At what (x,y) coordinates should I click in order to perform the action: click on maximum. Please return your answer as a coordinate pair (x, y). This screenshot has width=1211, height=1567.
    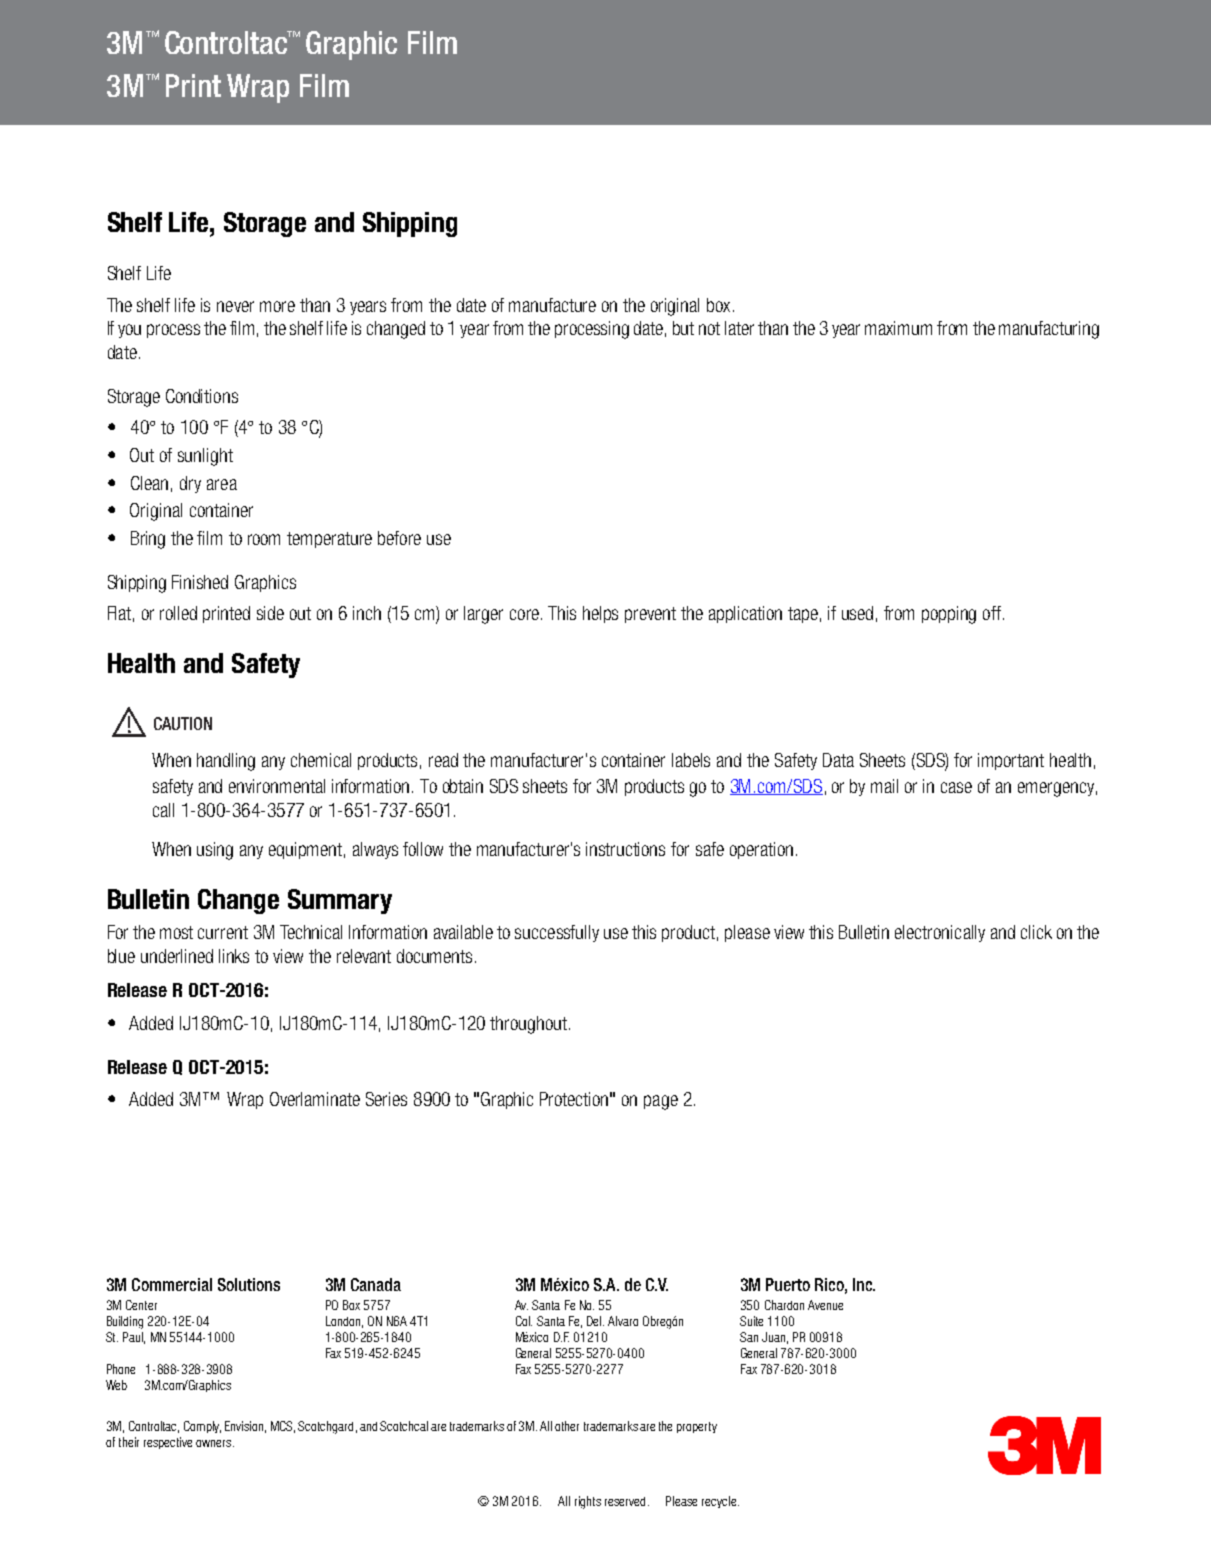
    Looking at the image, I should click on (898, 328).
